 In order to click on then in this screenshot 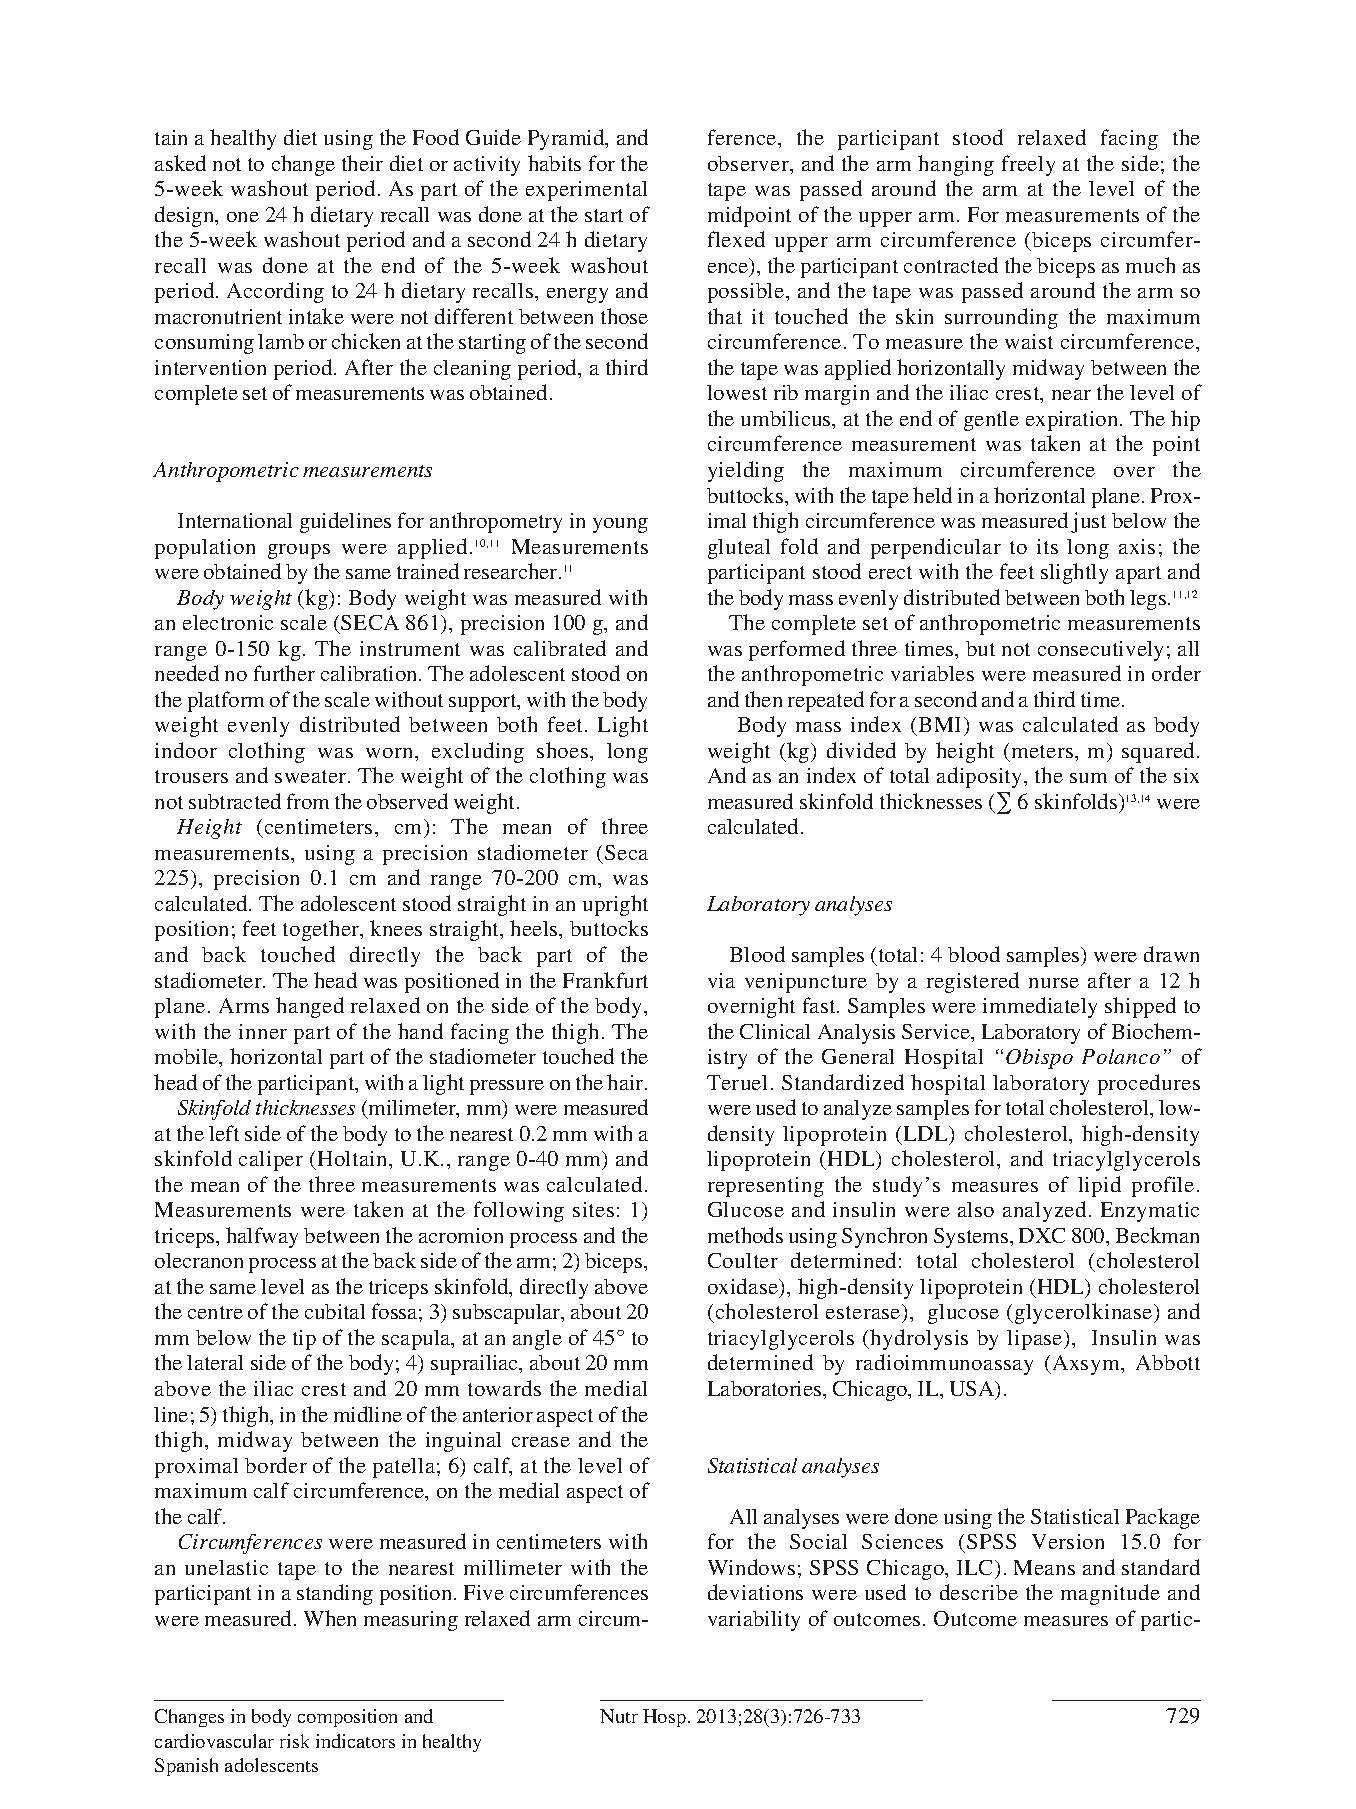, I will do `click(763, 699)`.
